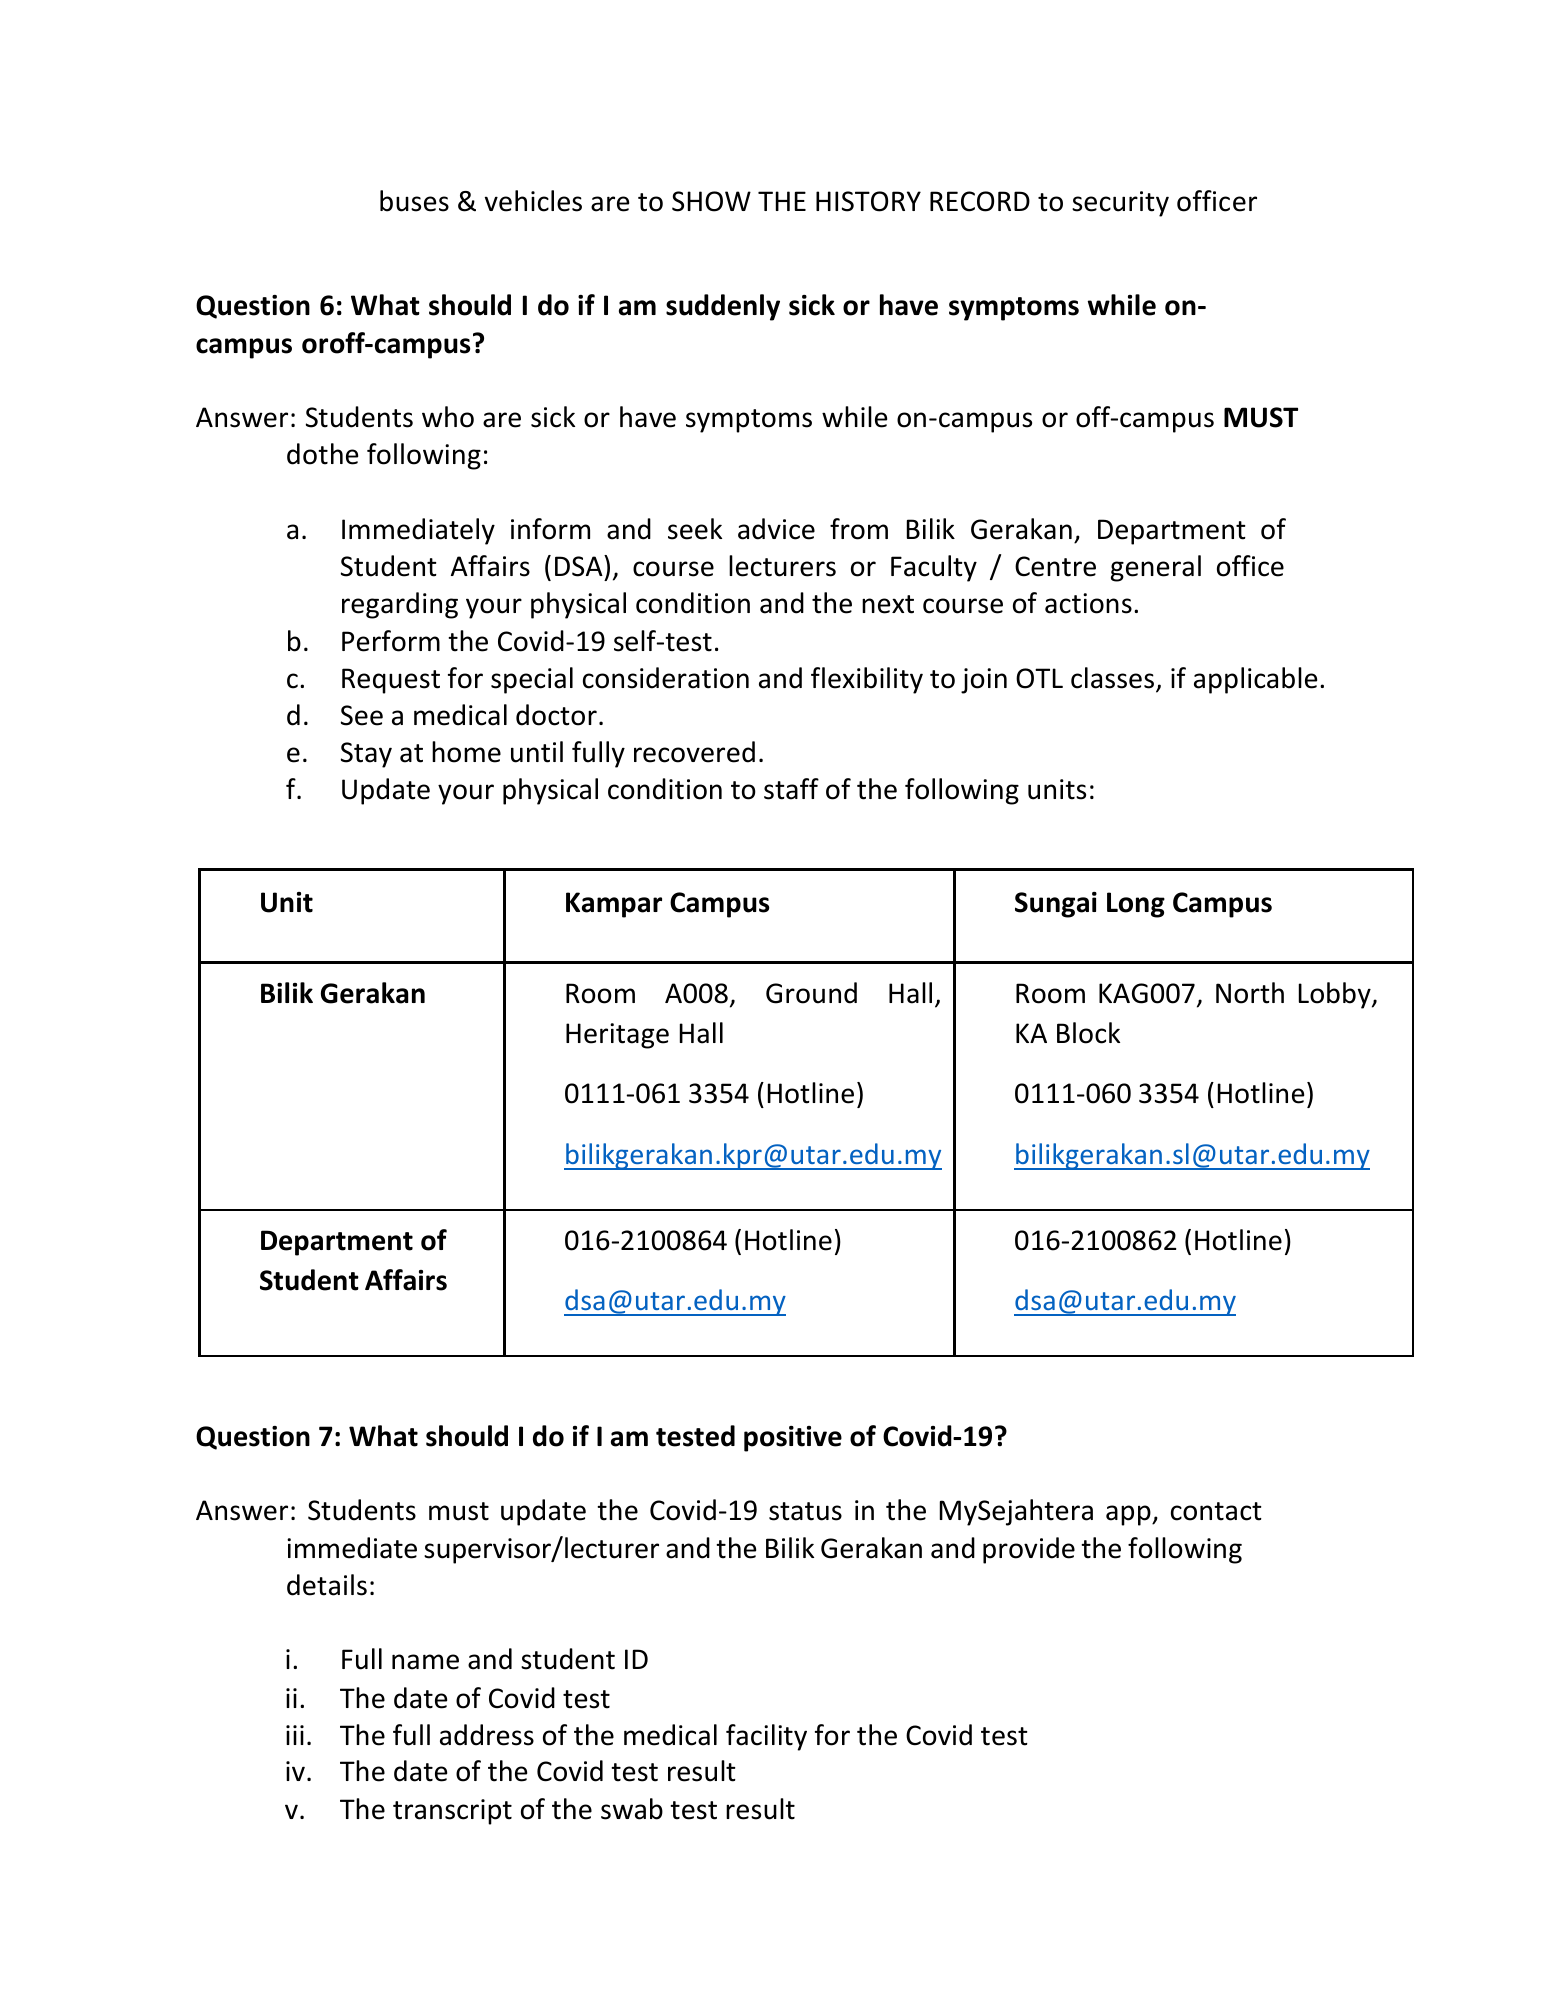  Describe the element at coordinates (617, 1036) in the screenshot. I see `Heritage` at that location.
